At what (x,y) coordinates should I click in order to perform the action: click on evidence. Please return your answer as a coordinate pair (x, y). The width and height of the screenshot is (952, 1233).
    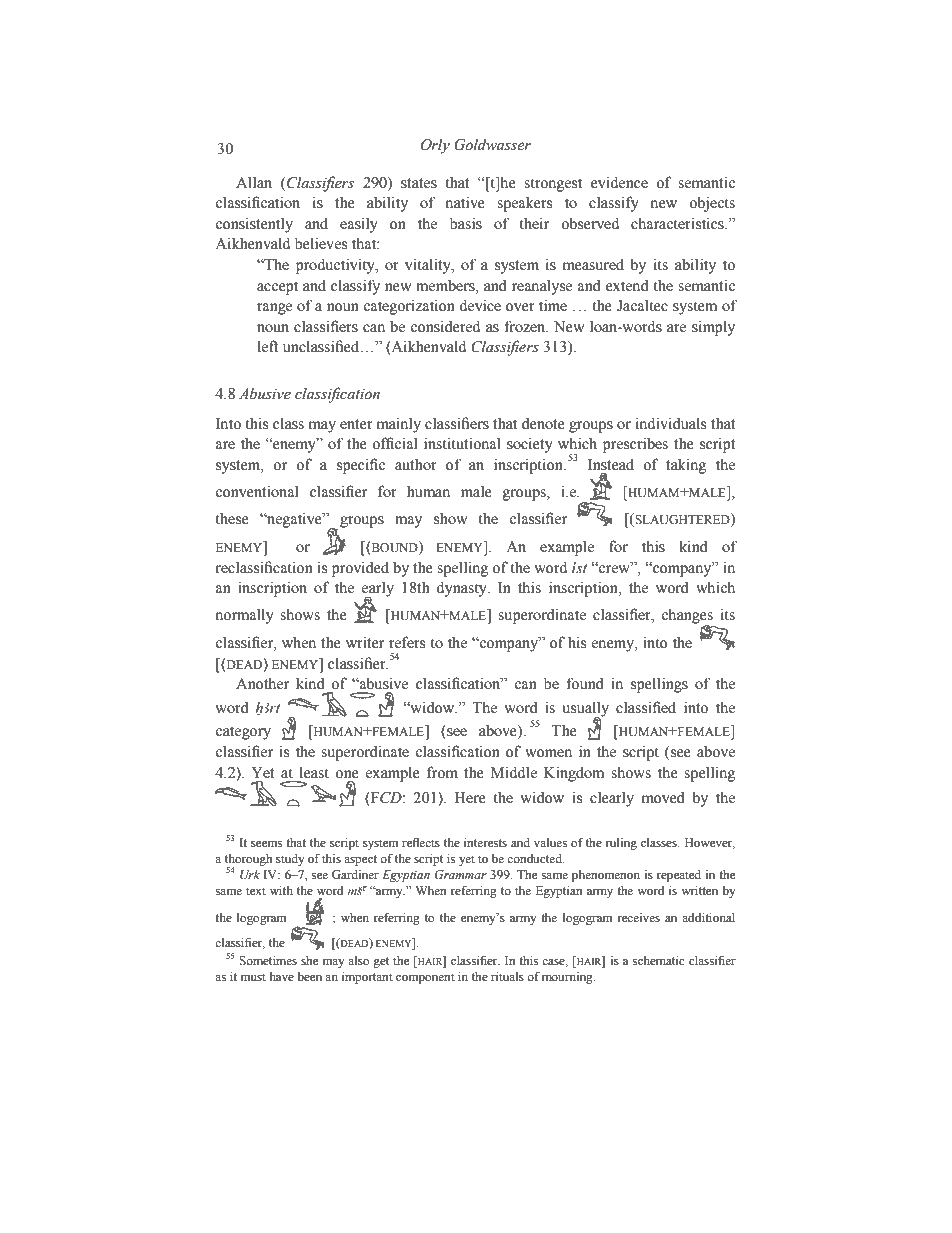
    Looking at the image, I should click on (619, 182).
